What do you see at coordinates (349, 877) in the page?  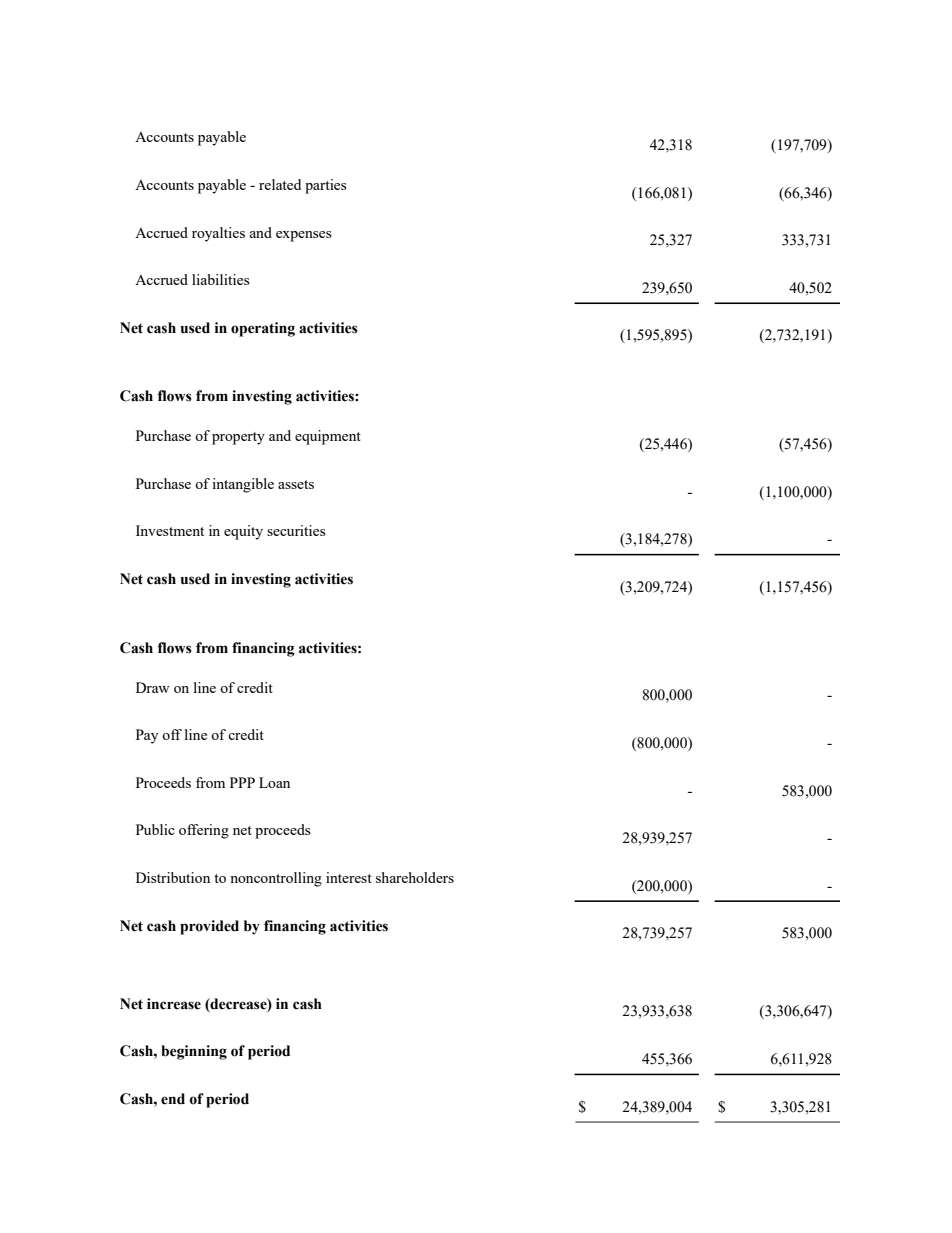 I see `interest` at bounding box center [349, 877].
